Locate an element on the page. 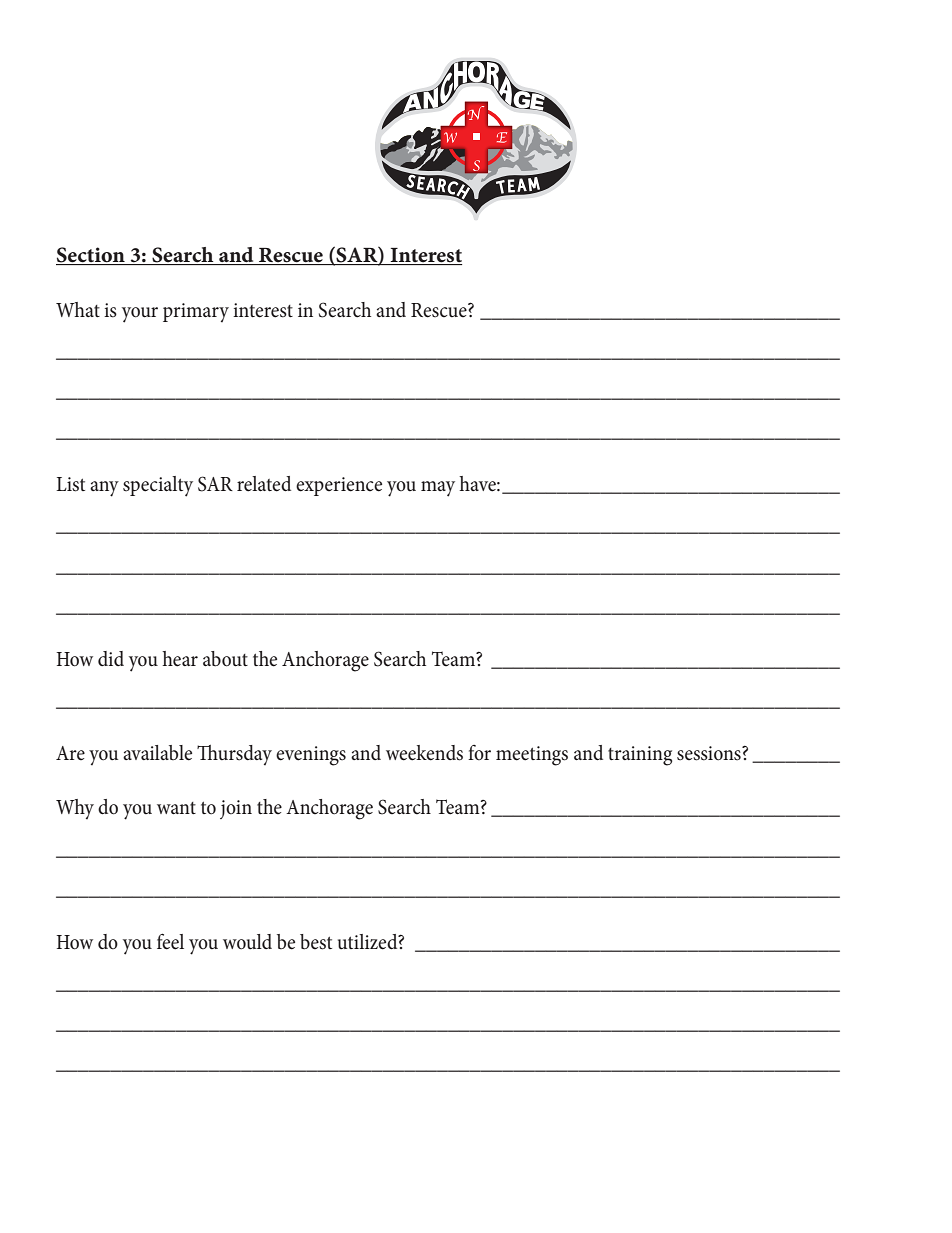  related is located at coordinates (264, 484).
